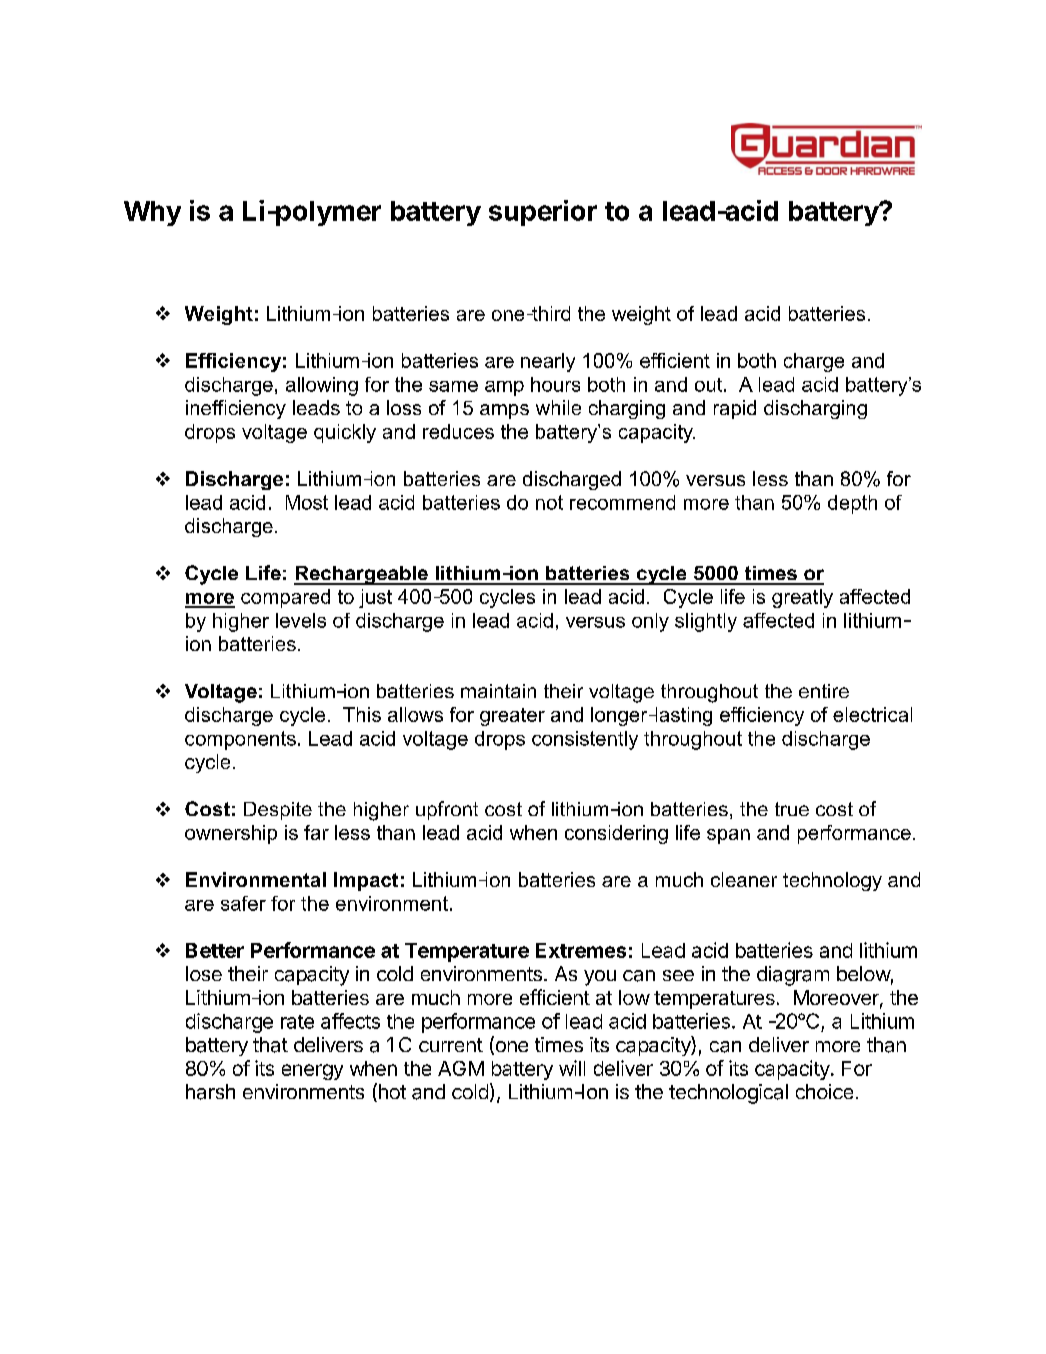 The image size is (1046, 1354). Describe the element at coordinates (301, 620) in the document. I see `levels` at that location.
